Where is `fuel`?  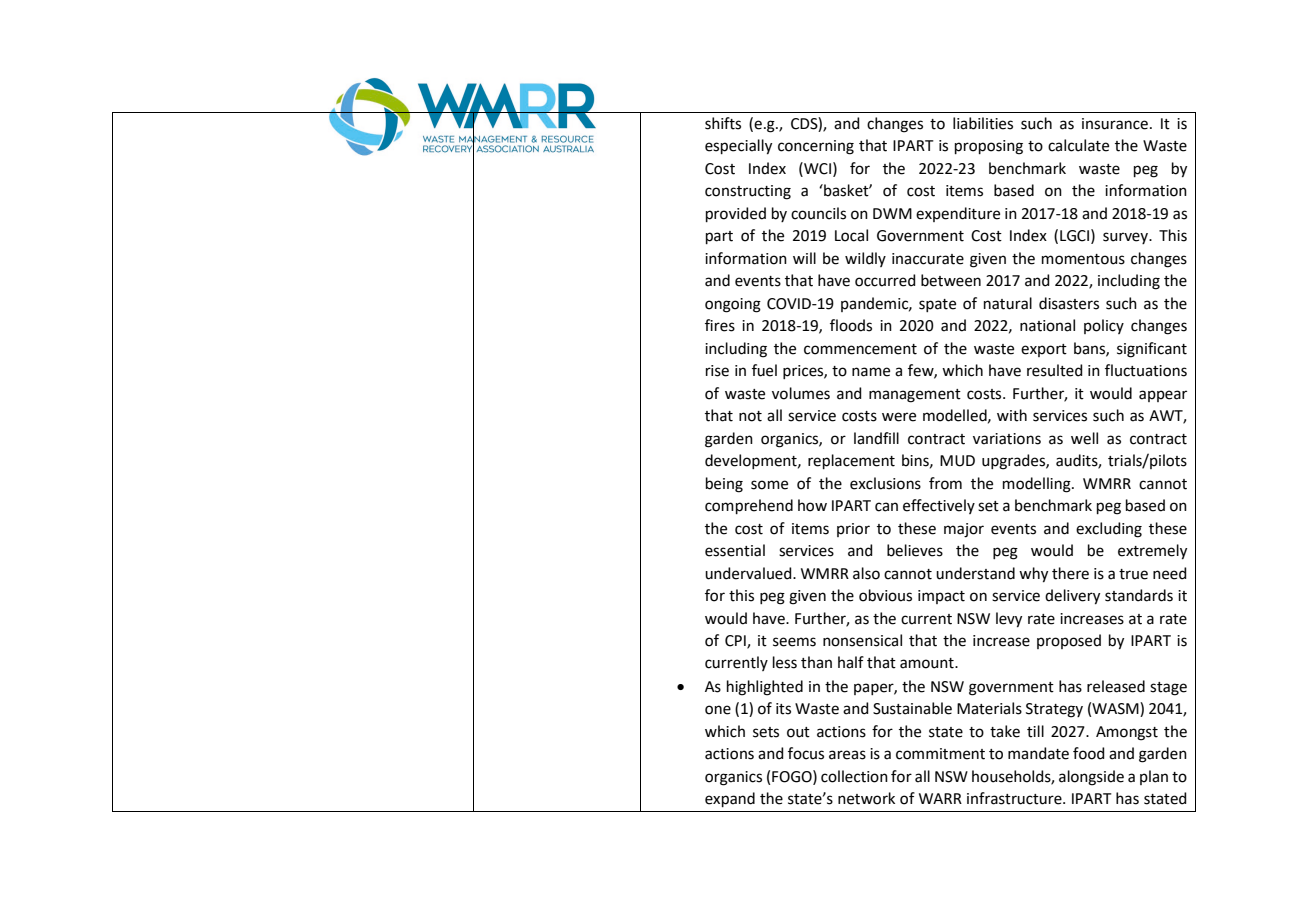
fuel is located at coordinates (764, 370).
